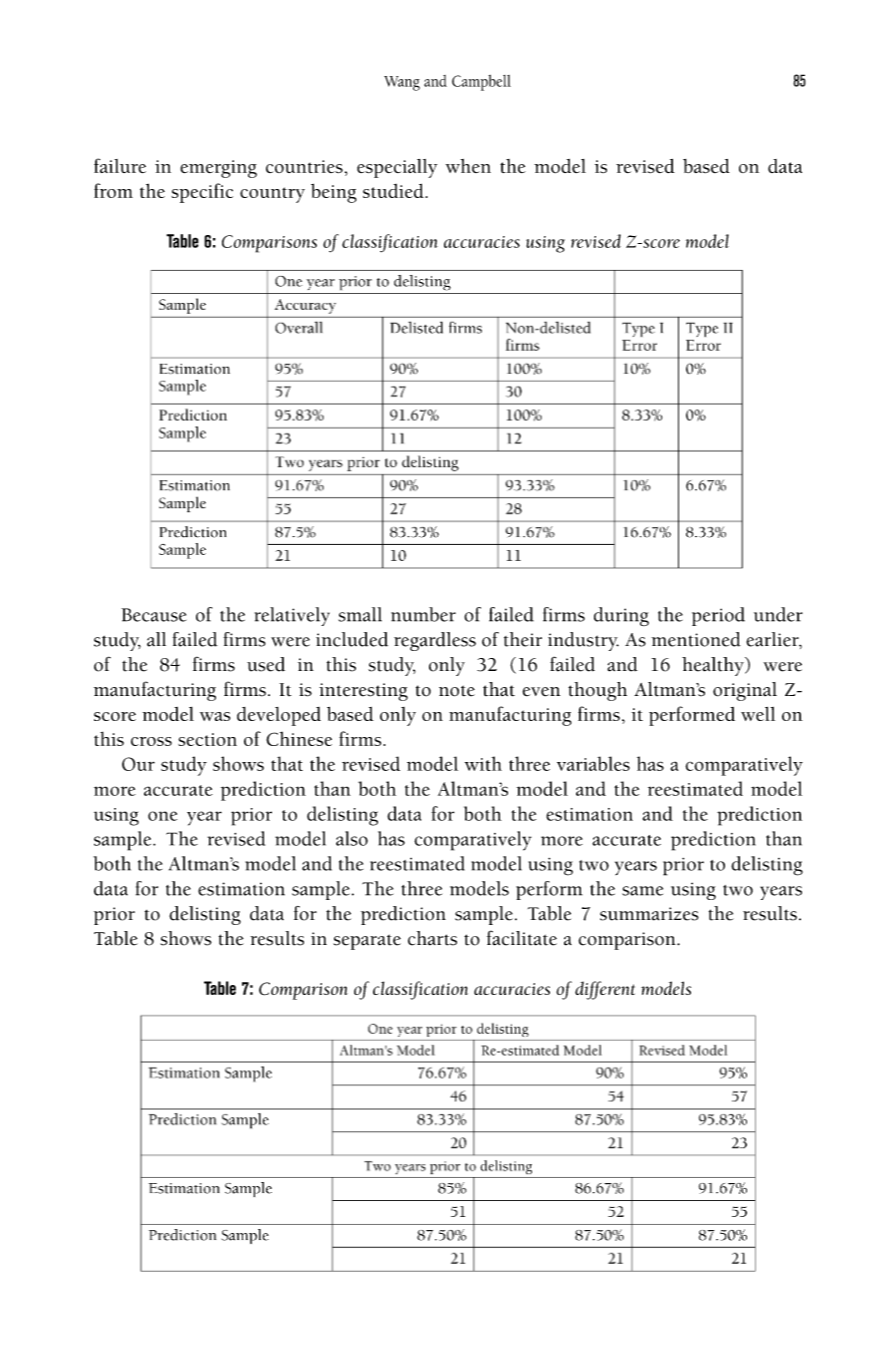 The width and height of the screenshot is (896, 1345). Describe the element at coordinates (153, 615) in the screenshot. I see `Because` at that location.
